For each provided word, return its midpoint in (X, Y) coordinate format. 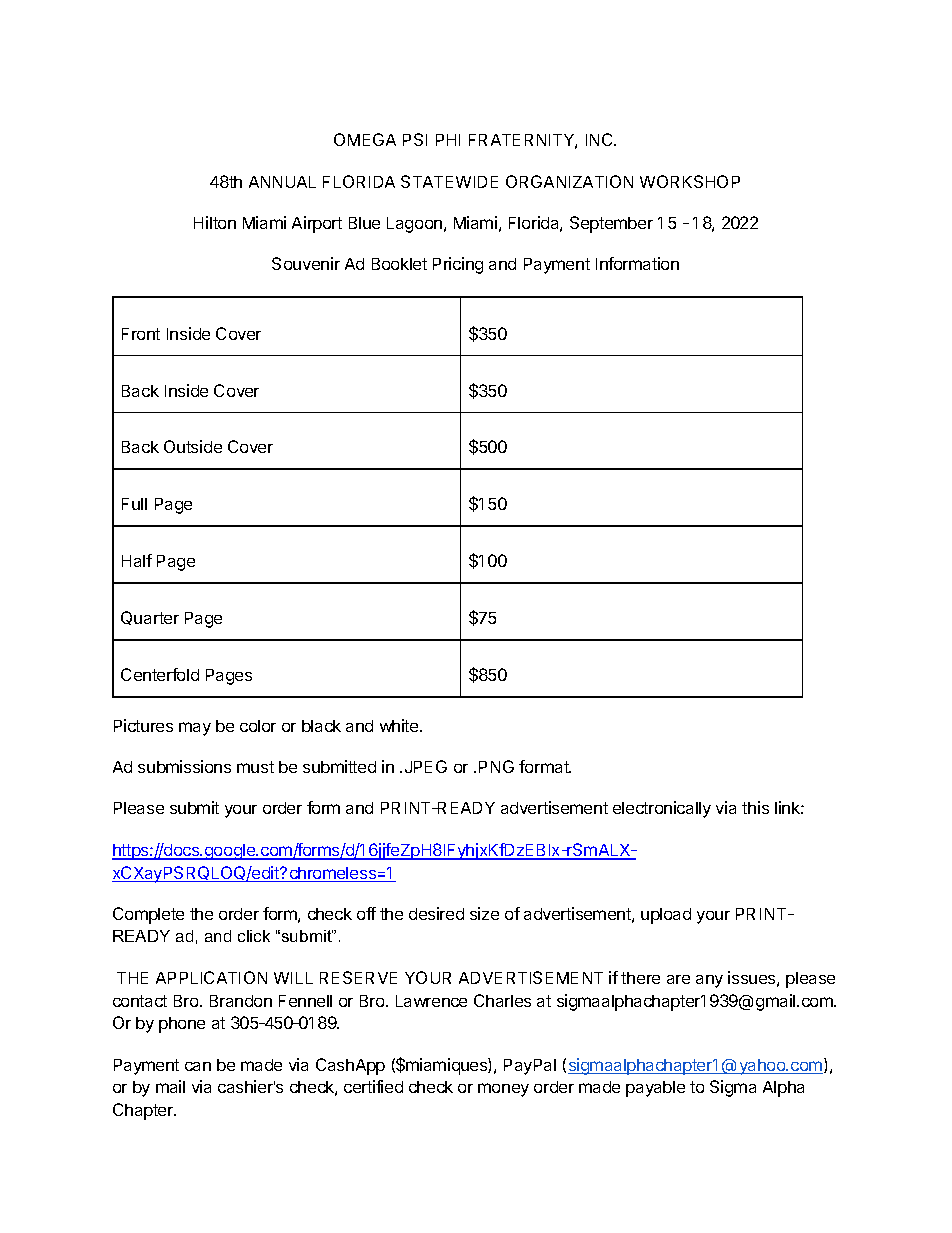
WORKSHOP (690, 181)
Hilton (215, 222)
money (503, 1090)
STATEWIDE (449, 181)
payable (655, 1089)
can (198, 1066)
